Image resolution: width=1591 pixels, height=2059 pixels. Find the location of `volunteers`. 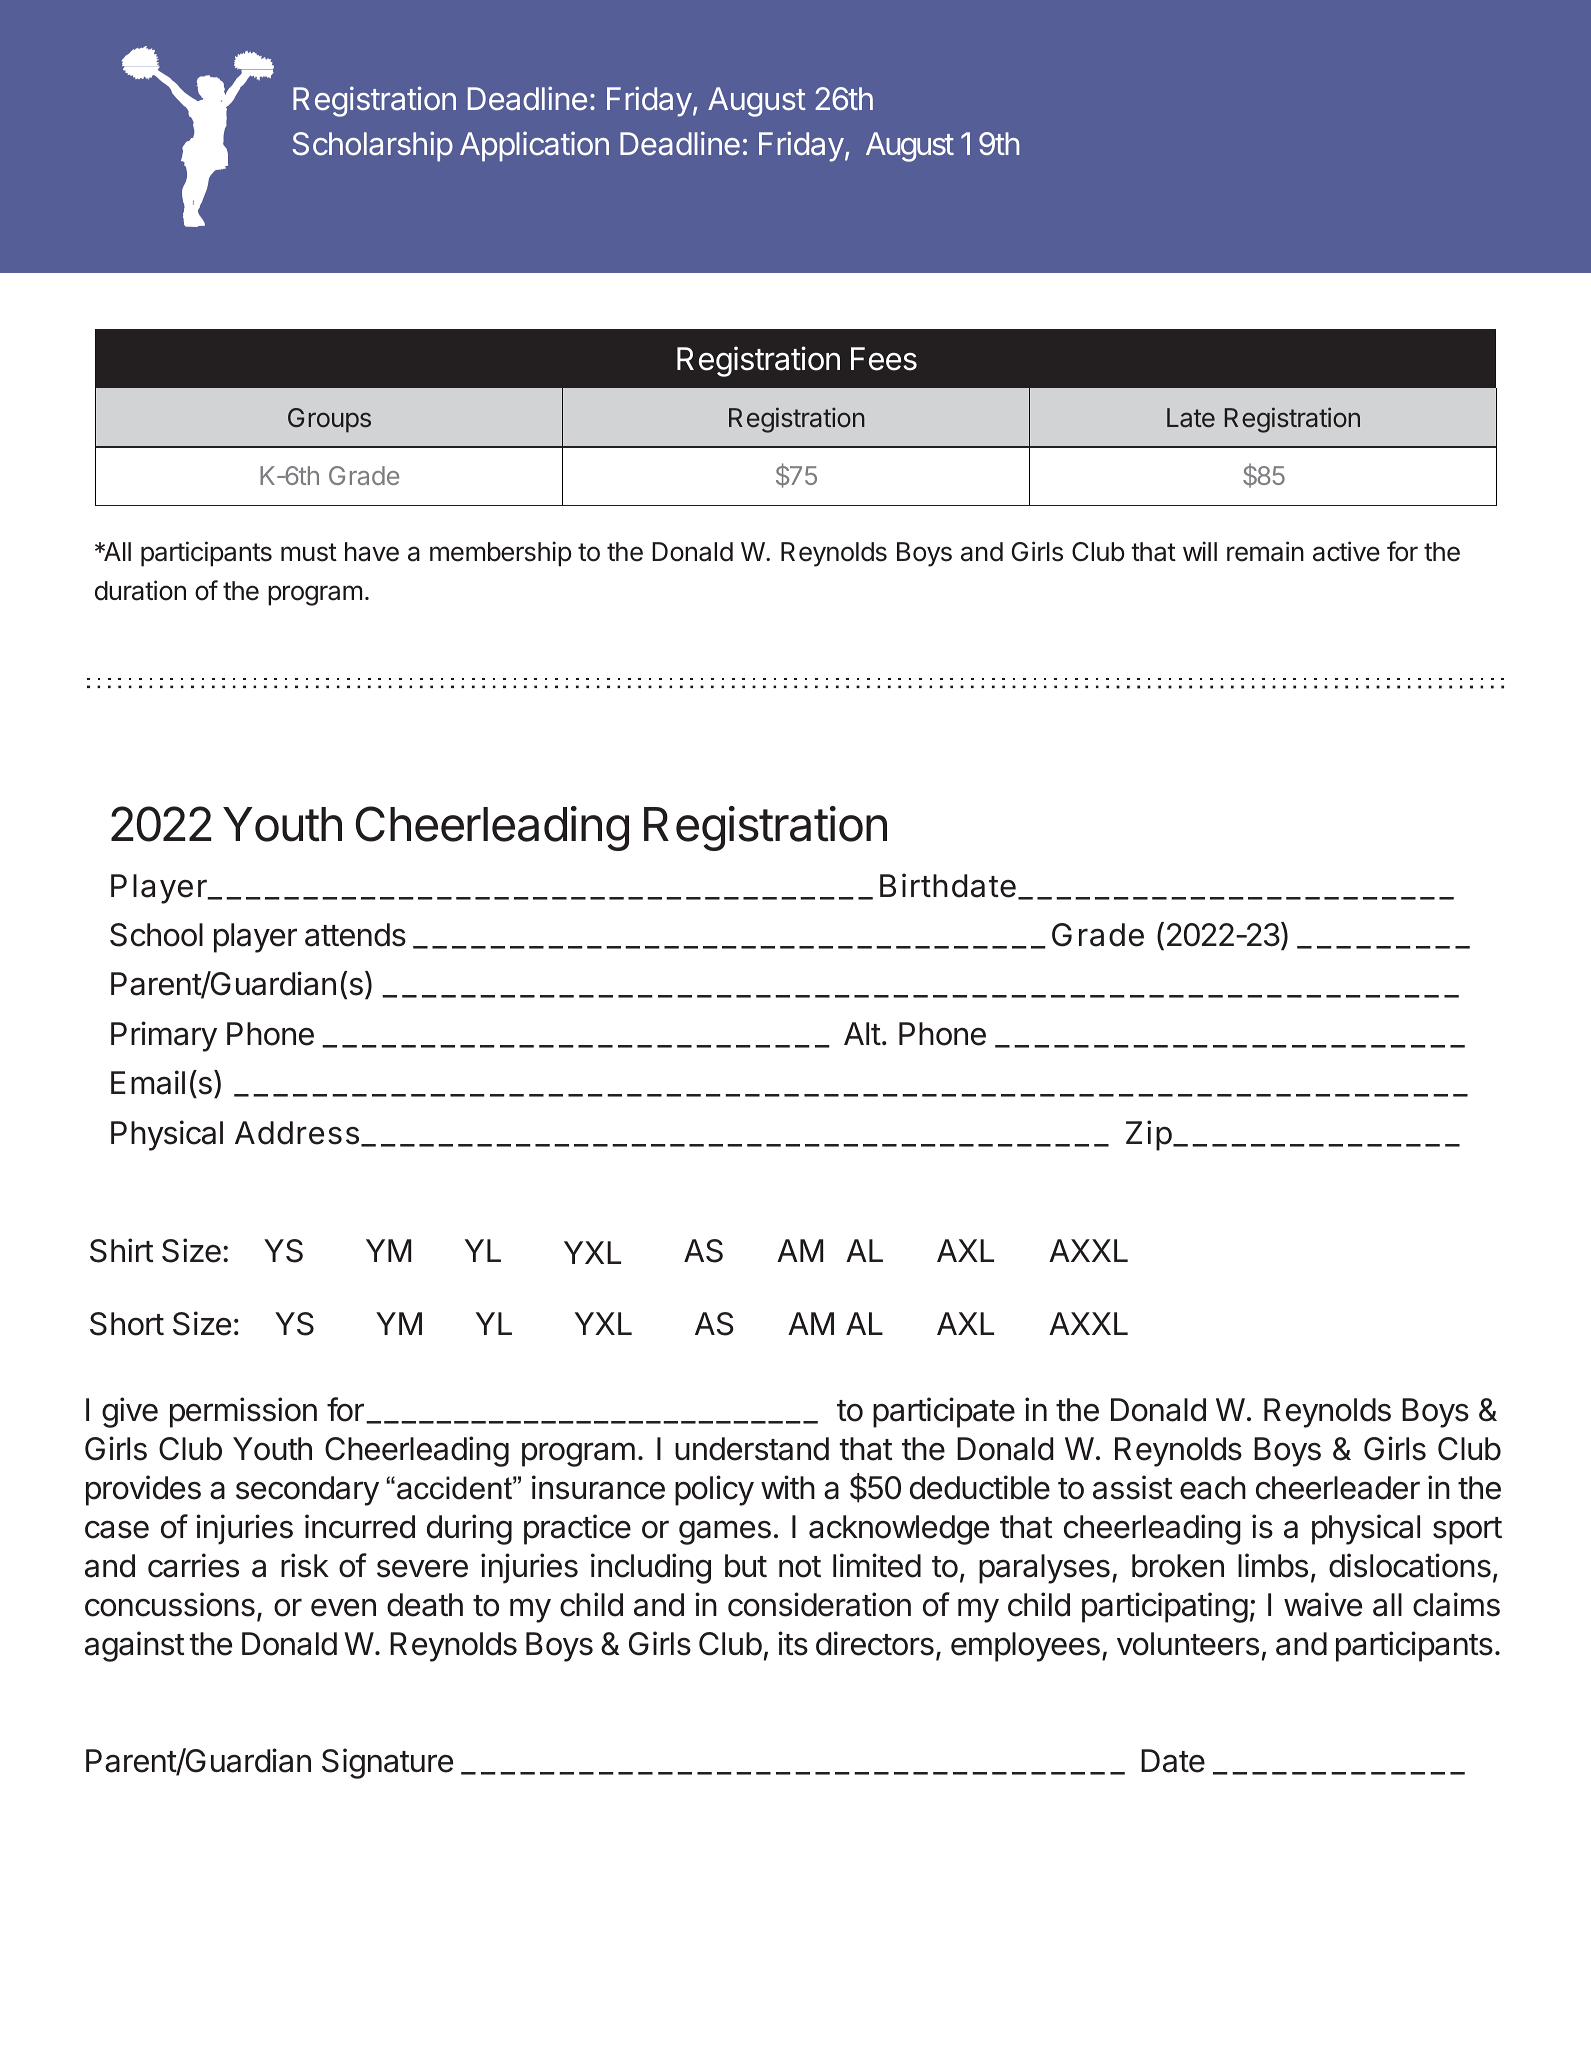

volunteers is located at coordinates (1188, 1644).
